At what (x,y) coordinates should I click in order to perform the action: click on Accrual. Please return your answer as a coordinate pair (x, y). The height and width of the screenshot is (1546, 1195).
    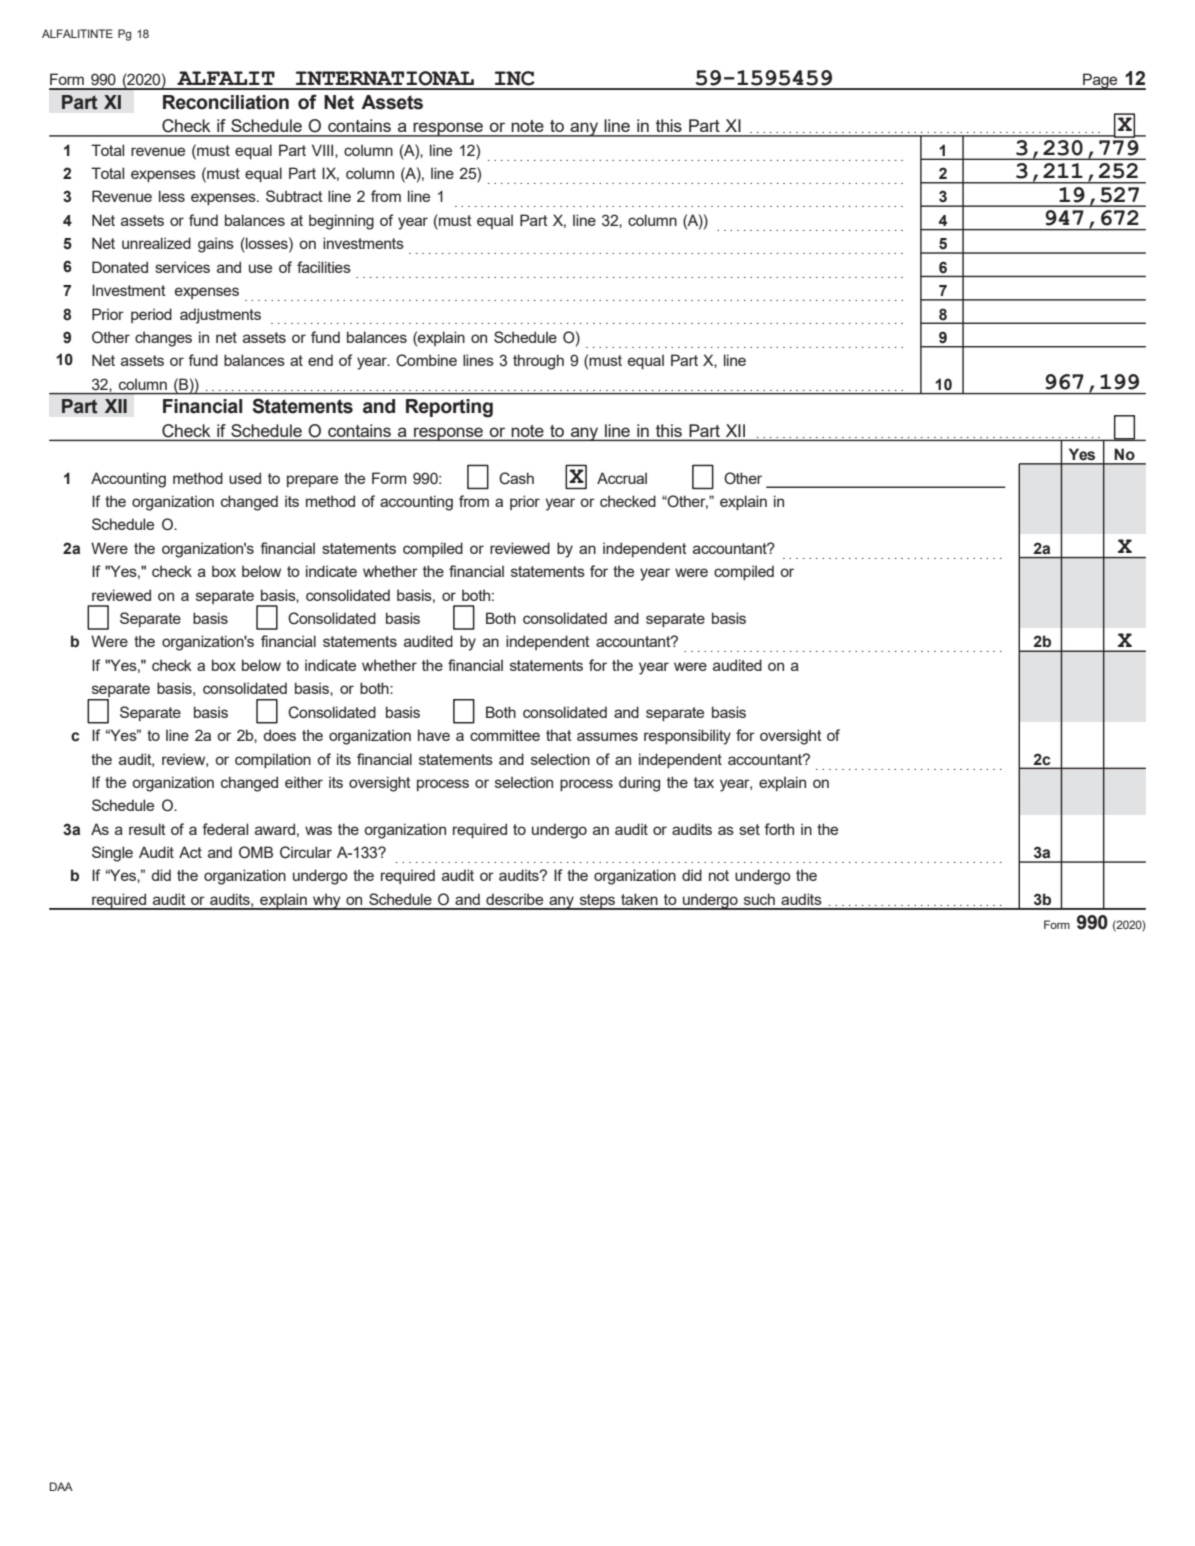
    Looking at the image, I should click on (622, 478).
